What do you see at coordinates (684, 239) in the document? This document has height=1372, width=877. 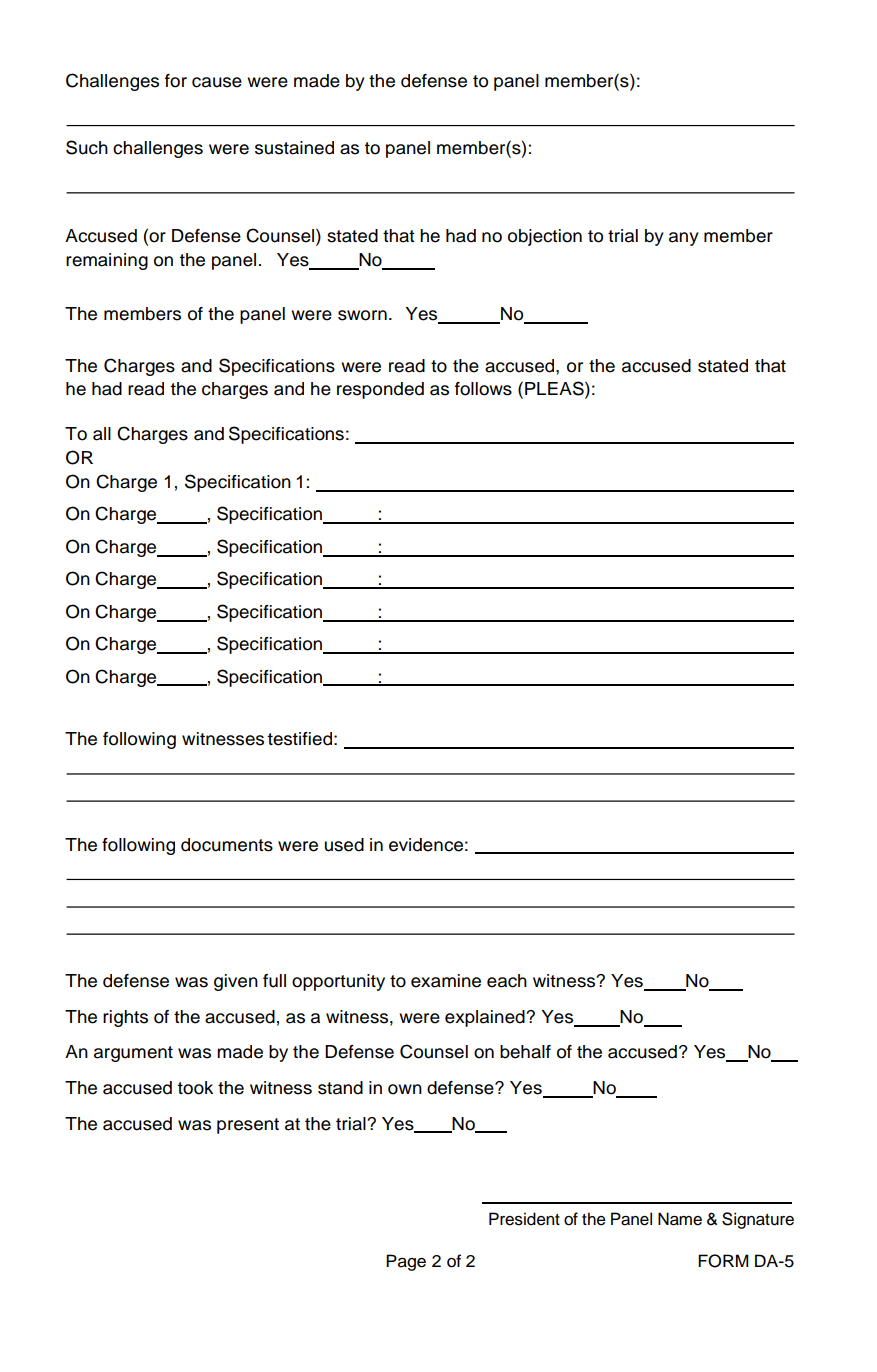 I see `any` at bounding box center [684, 239].
